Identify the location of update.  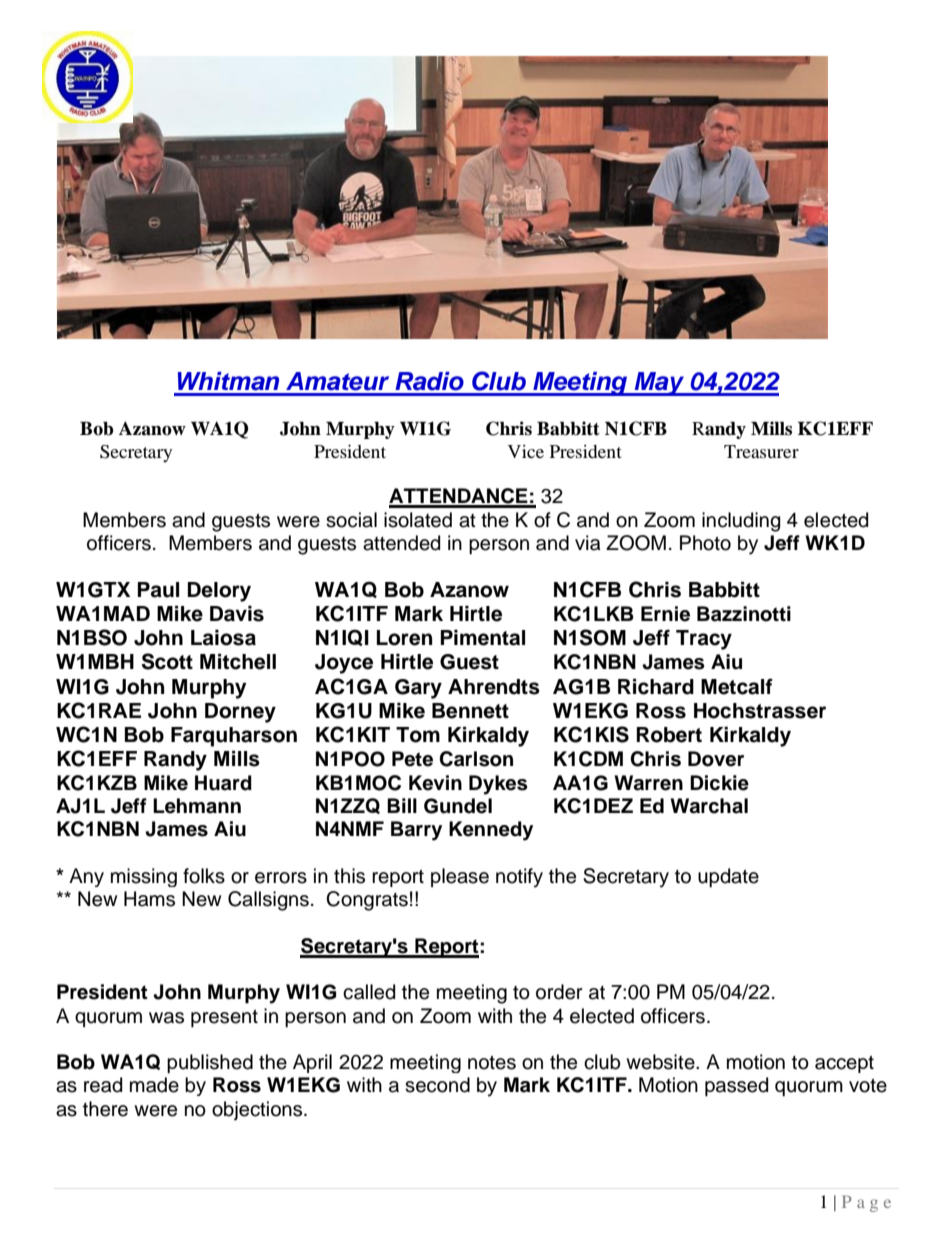
(728, 877).
